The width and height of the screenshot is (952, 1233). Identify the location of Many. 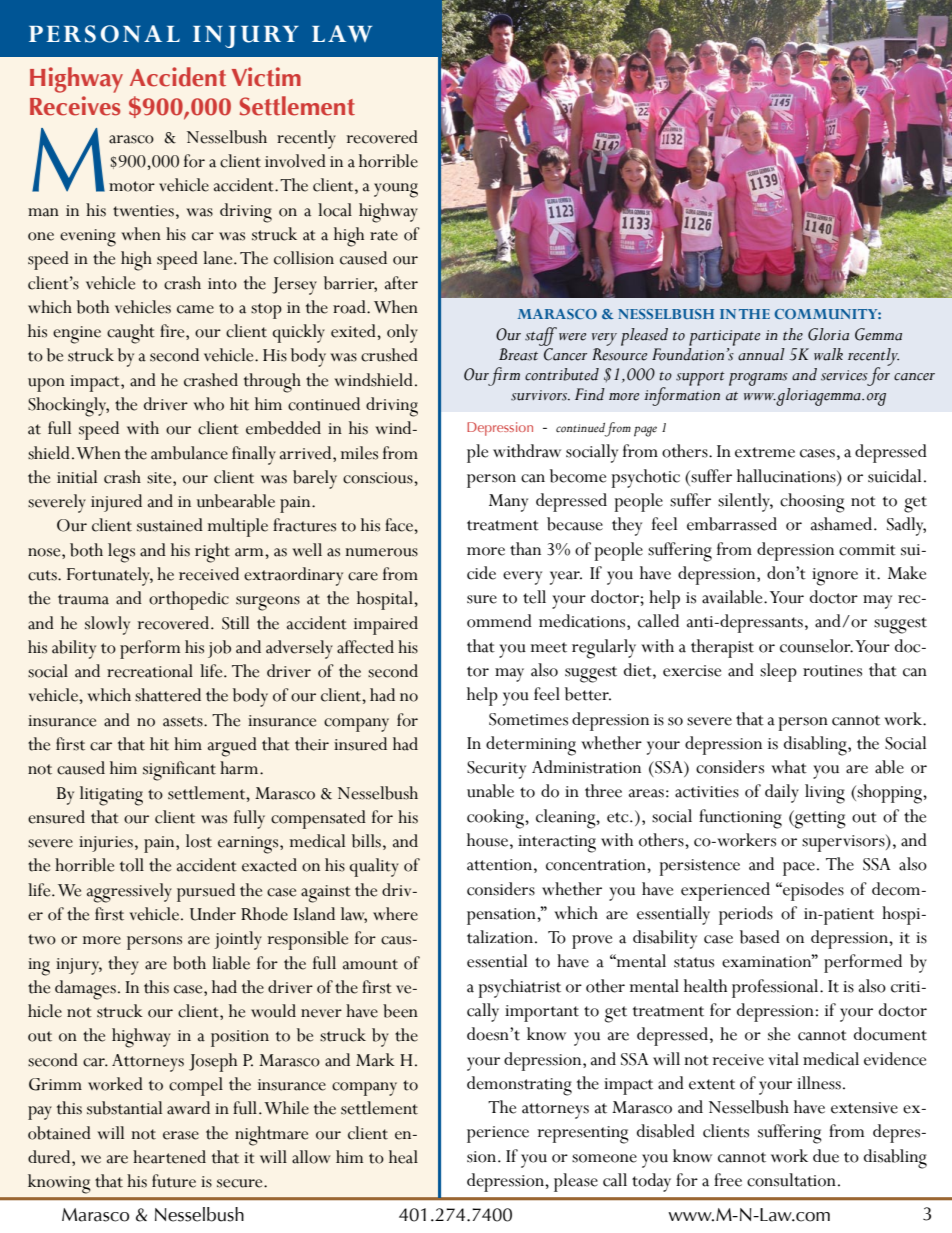
(508, 503).
